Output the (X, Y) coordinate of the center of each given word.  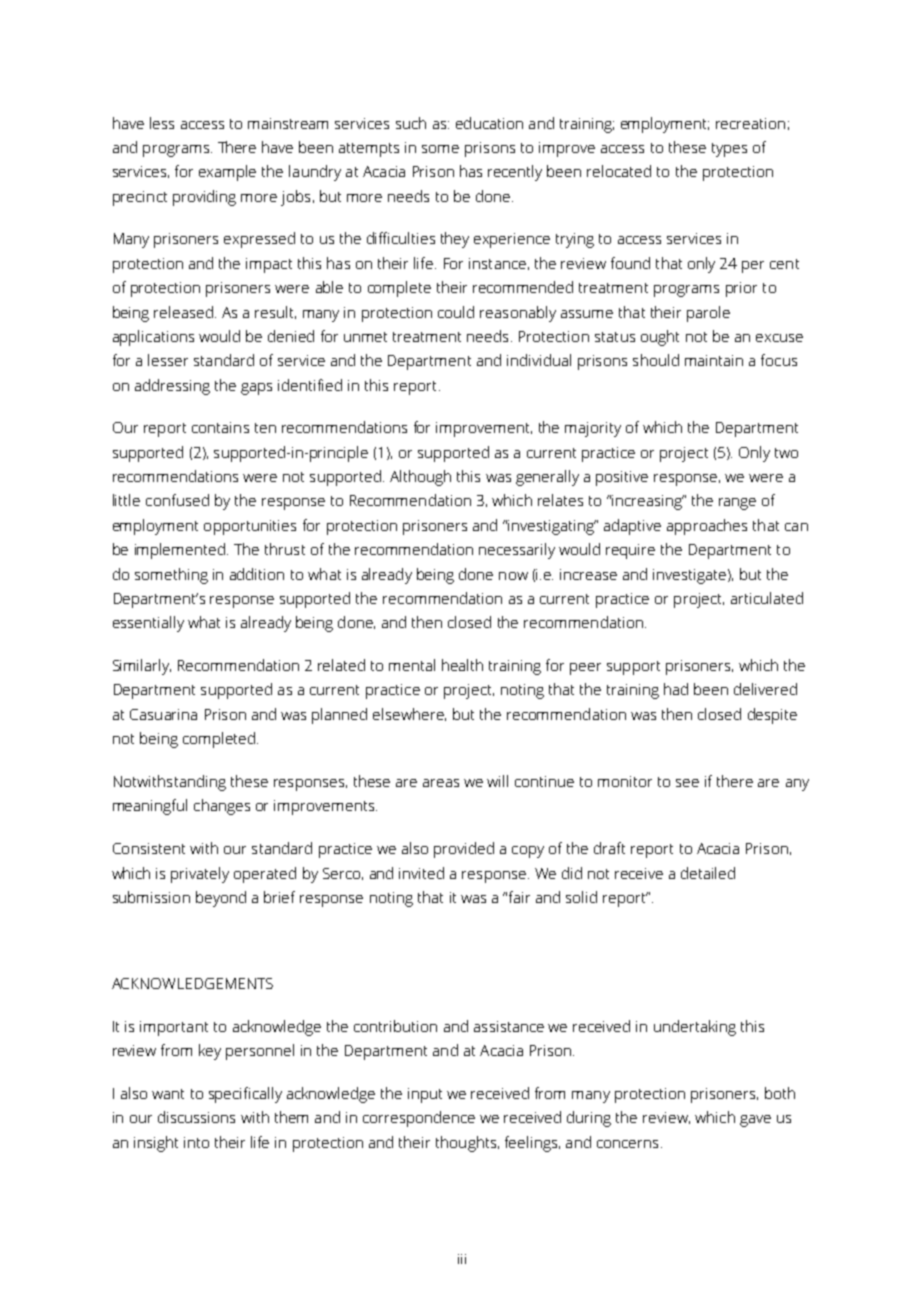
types (729, 150)
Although (420, 478)
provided (464, 850)
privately (200, 875)
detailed (708, 873)
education (489, 123)
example (227, 173)
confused (177, 500)
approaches (707, 527)
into (196, 1142)
